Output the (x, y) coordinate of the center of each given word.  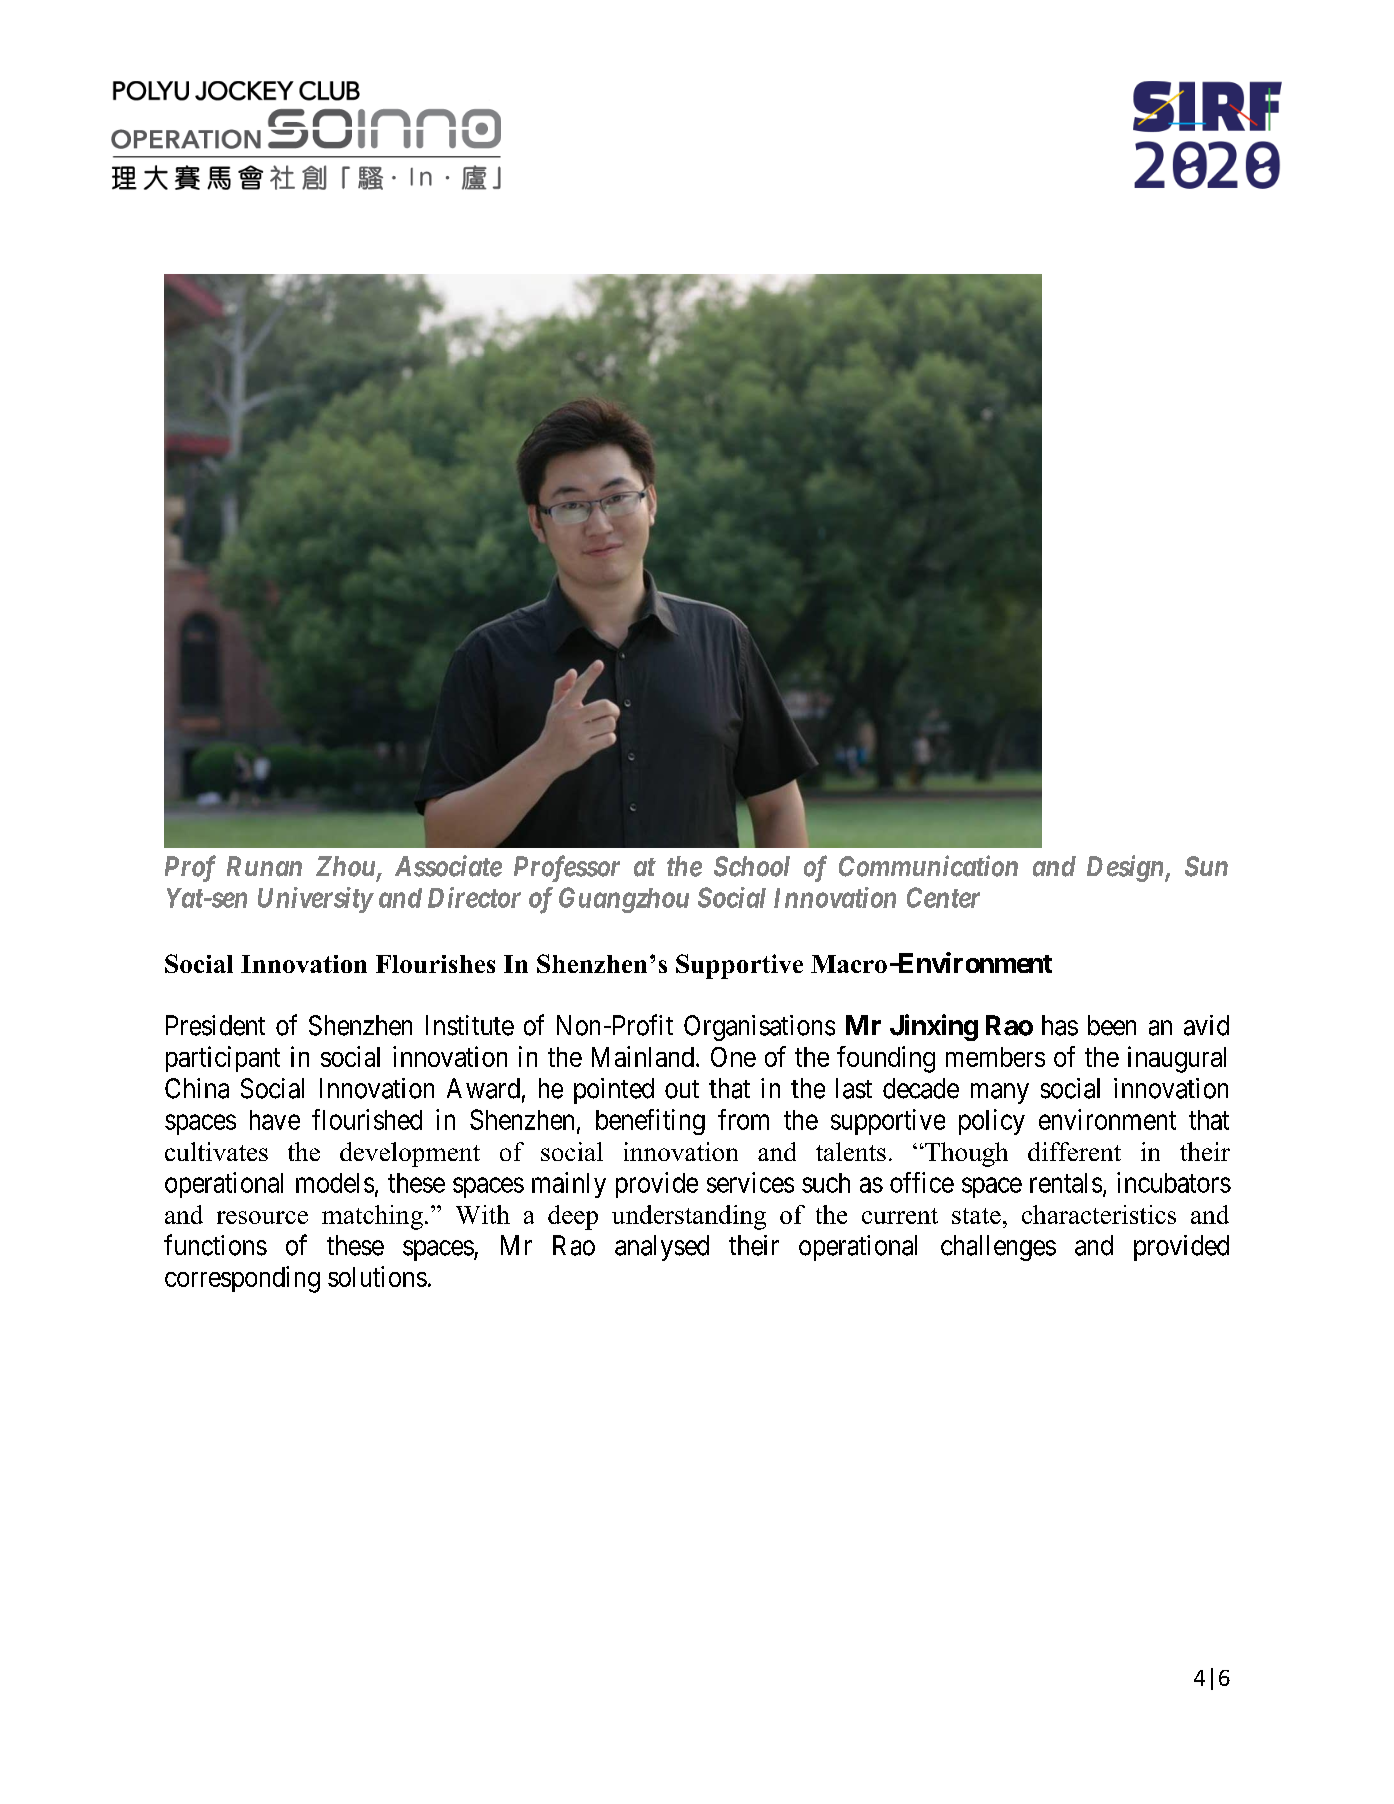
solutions (377, 1276)
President (215, 1025)
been (1112, 1025)
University (315, 900)
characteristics (1099, 1214)
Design (1126, 868)
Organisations (759, 1028)
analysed (662, 1248)
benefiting (650, 1122)
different (1074, 1151)
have (275, 1120)
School (752, 866)
